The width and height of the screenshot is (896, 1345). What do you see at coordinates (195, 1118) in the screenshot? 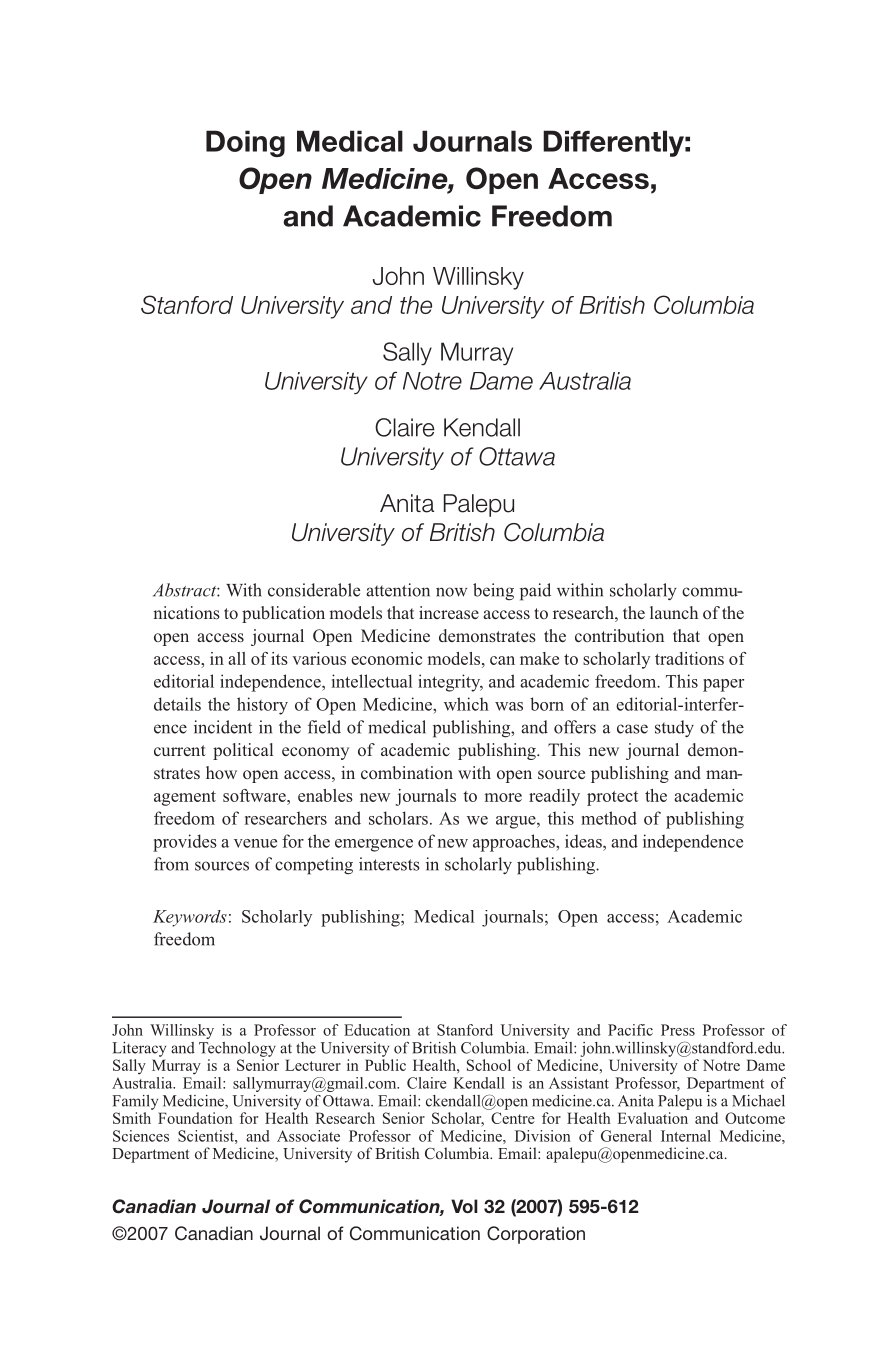
I see `Foundation` at bounding box center [195, 1118].
